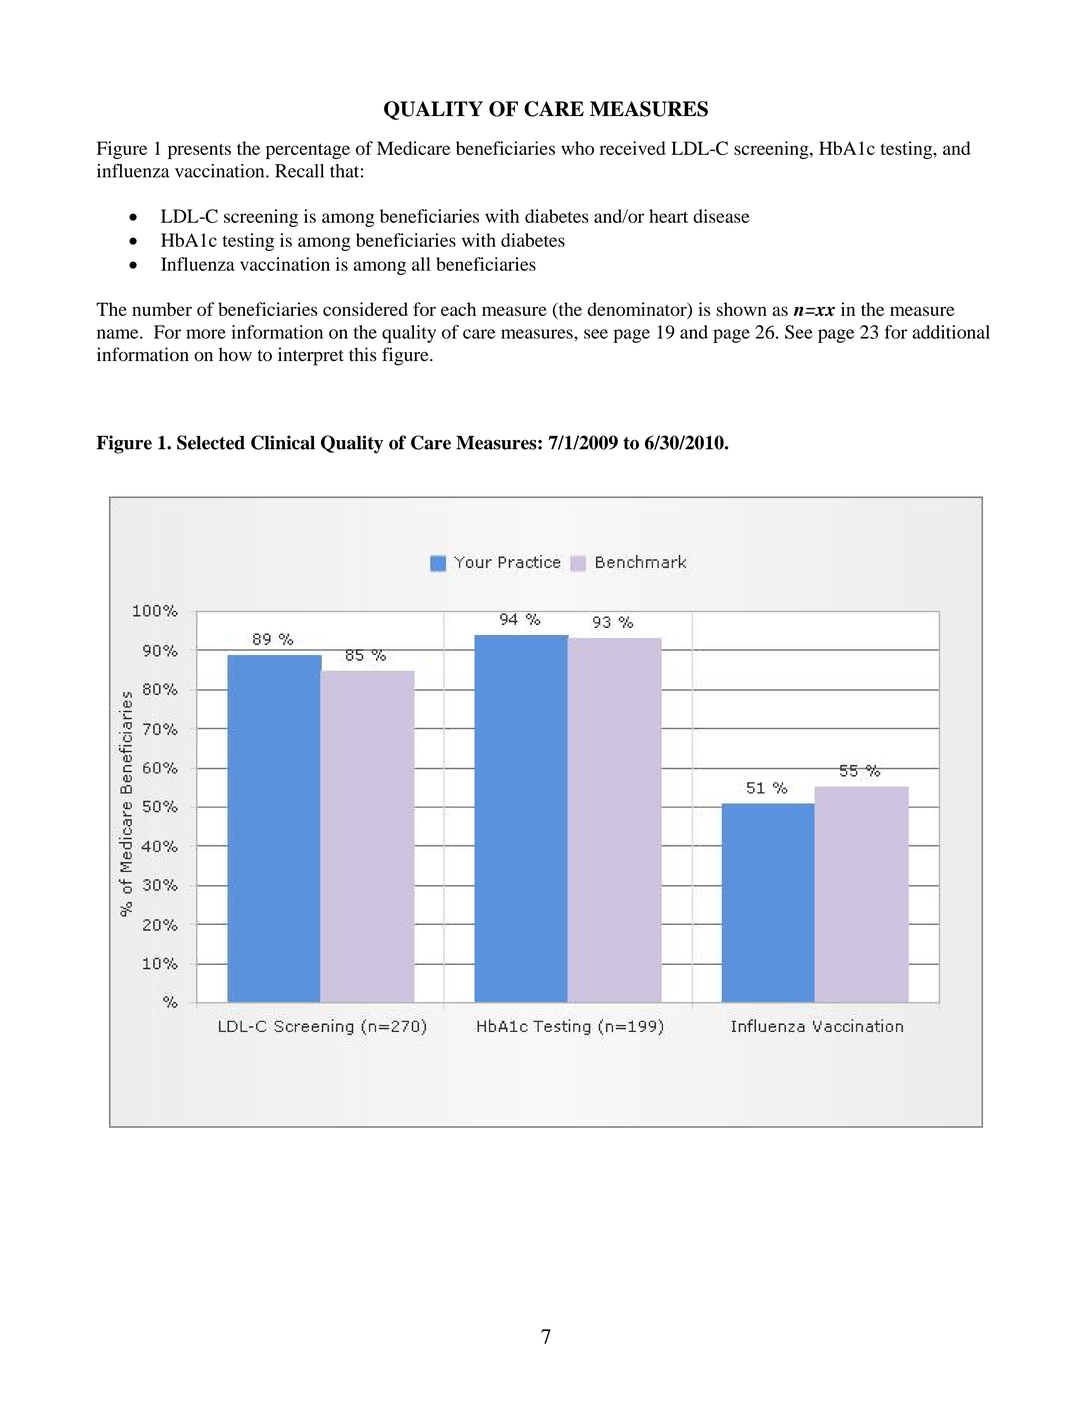 The width and height of the page is (1092, 1413). What do you see at coordinates (632, 148) in the page?
I see `received` at bounding box center [632, 148].
